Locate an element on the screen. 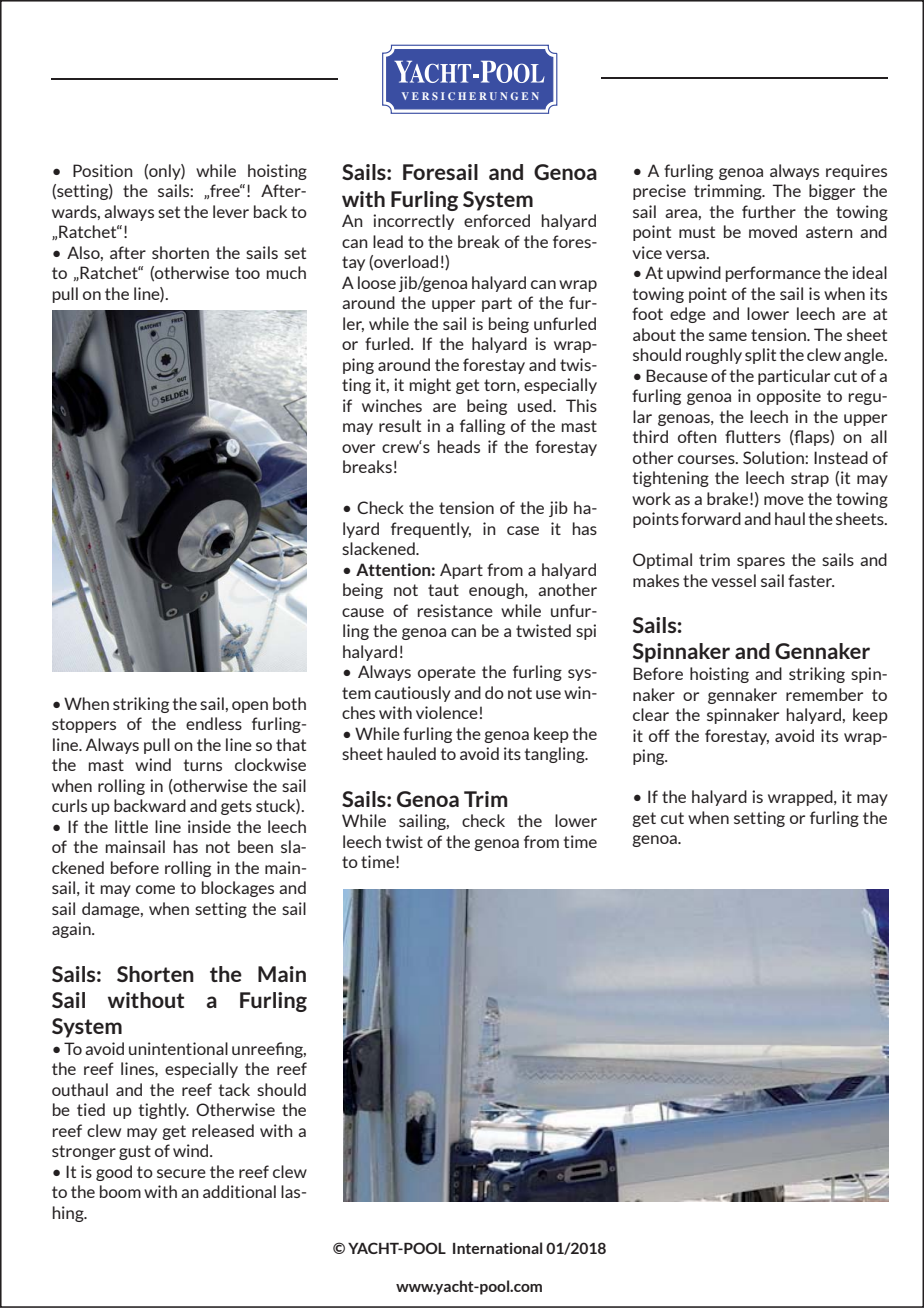 This screenshot has height=1308, width=924. boom is located at coordinates (120, 1191).
